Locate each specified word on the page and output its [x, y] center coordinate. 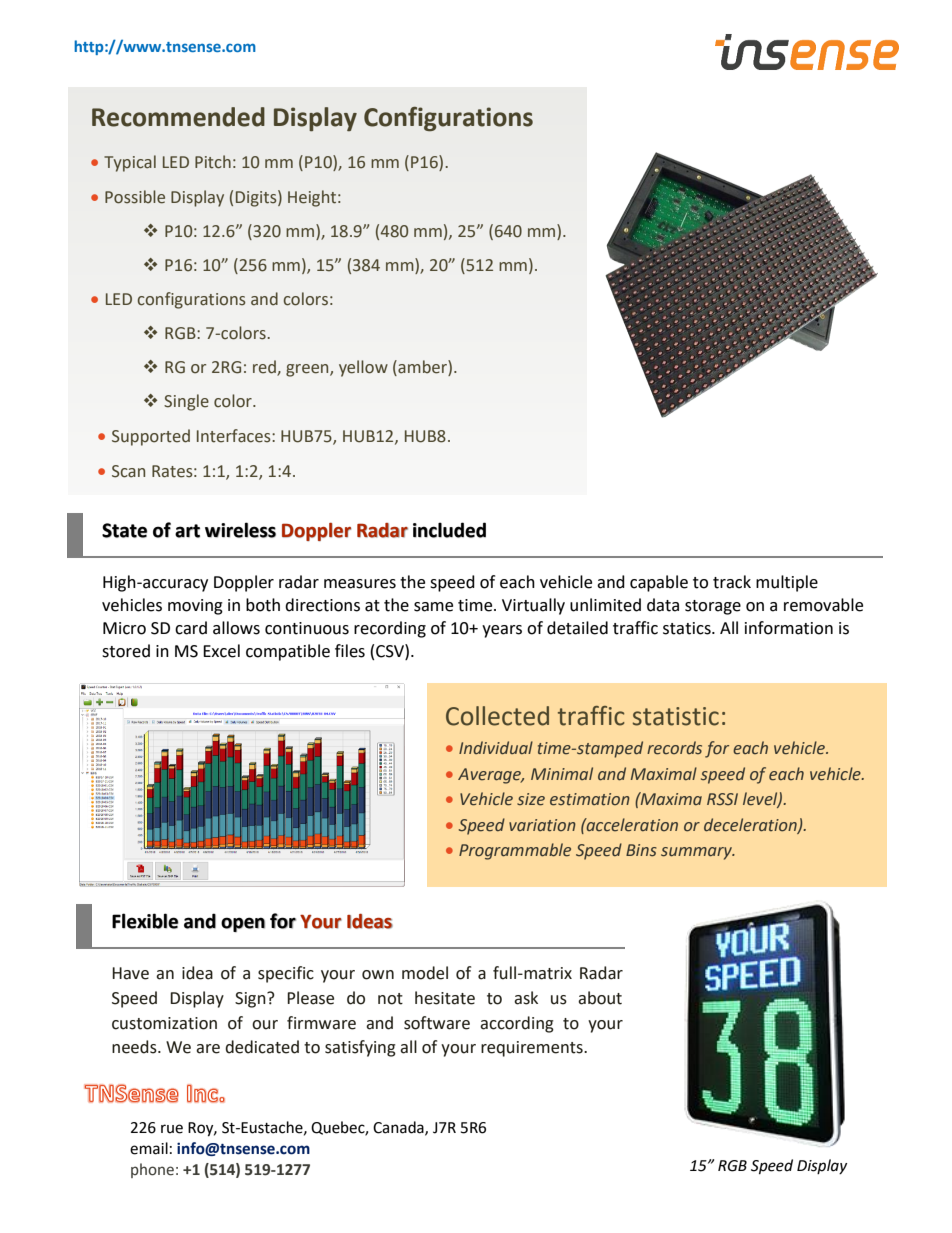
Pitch [213, 162]
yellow [363, 368]
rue [172, 1129]
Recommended [178, 117]
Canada [399, 1128]
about [600, 998]
